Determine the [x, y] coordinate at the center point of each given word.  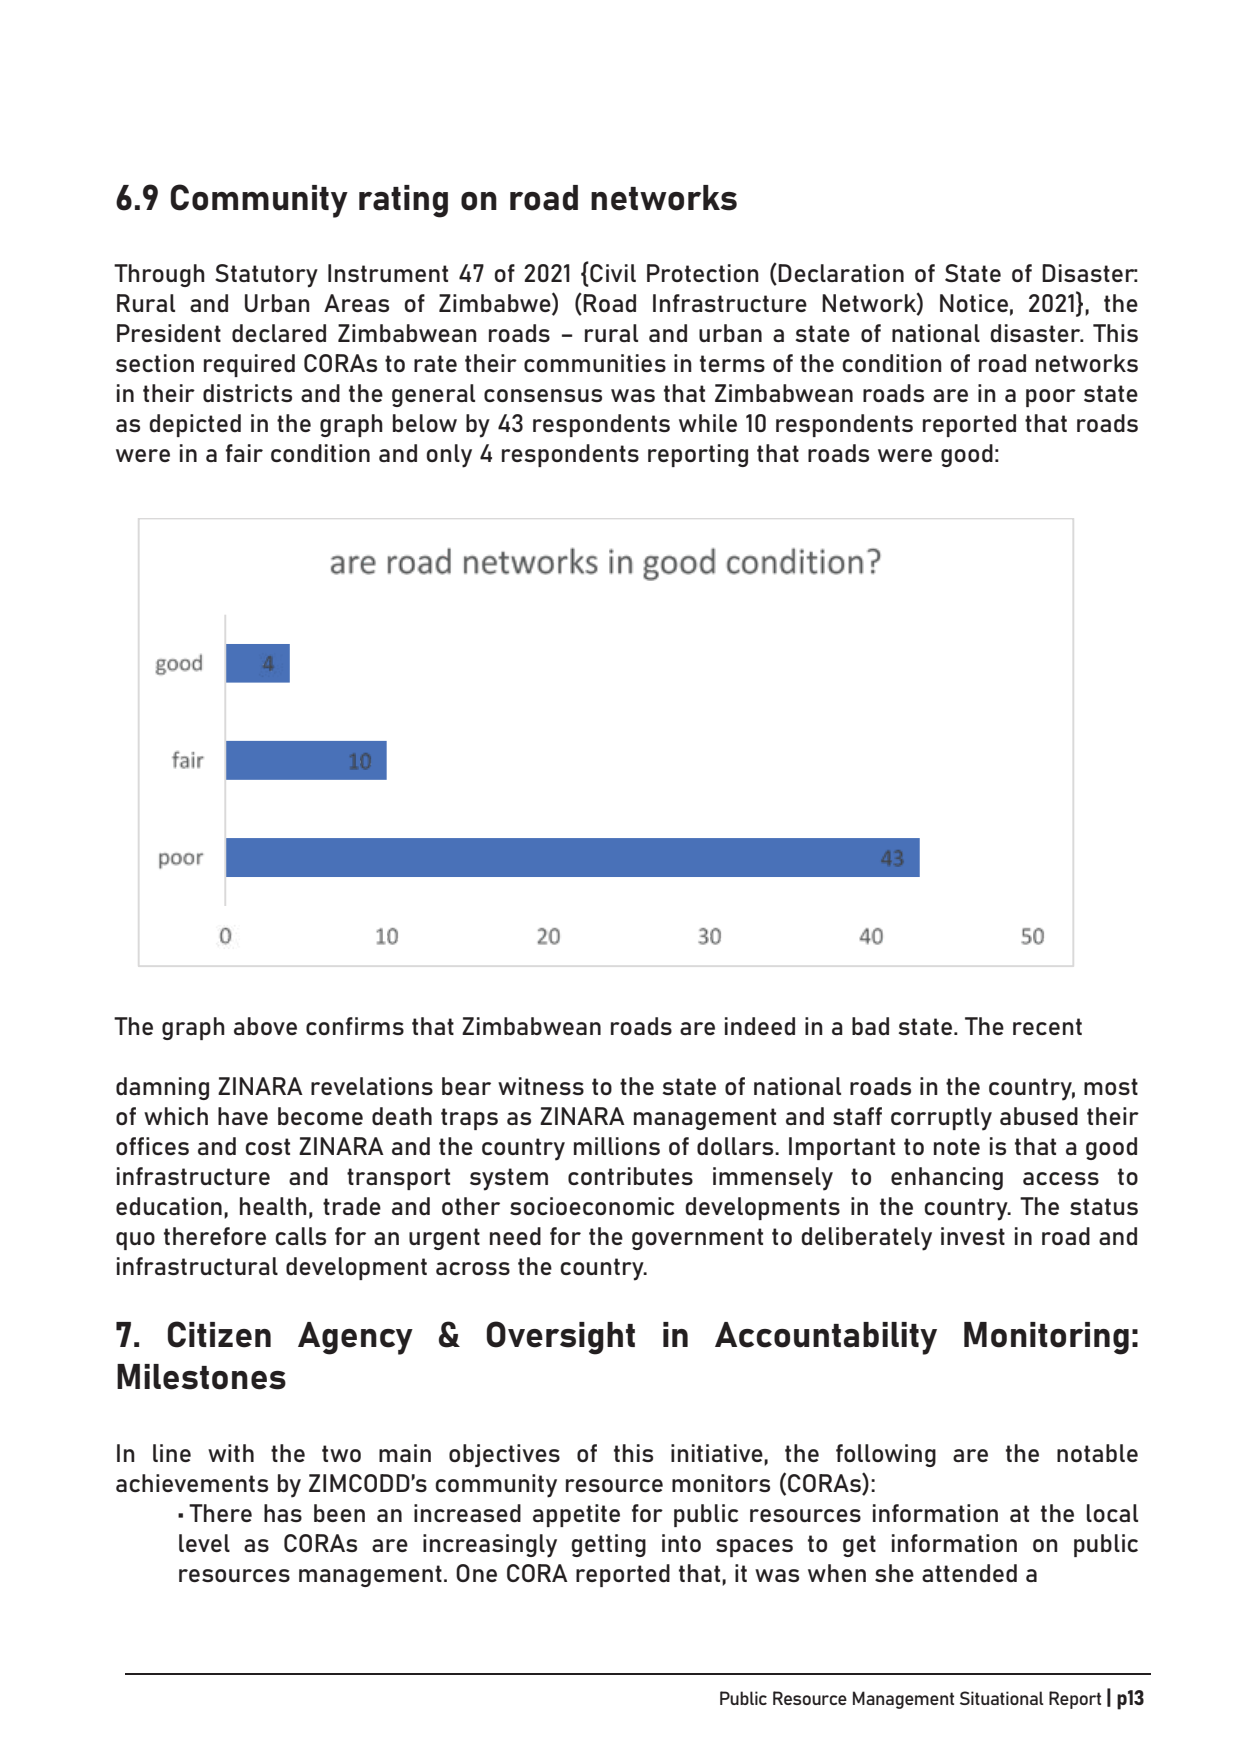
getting [609, 1545]
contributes [630, 1176]
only [449, 456]
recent [1047, 1026]
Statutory [266, 276]
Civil [612, 272]
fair [244, 453]
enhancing [947, 1178]
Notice [974, 303]
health [273, 1206]
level [204, 1543]
